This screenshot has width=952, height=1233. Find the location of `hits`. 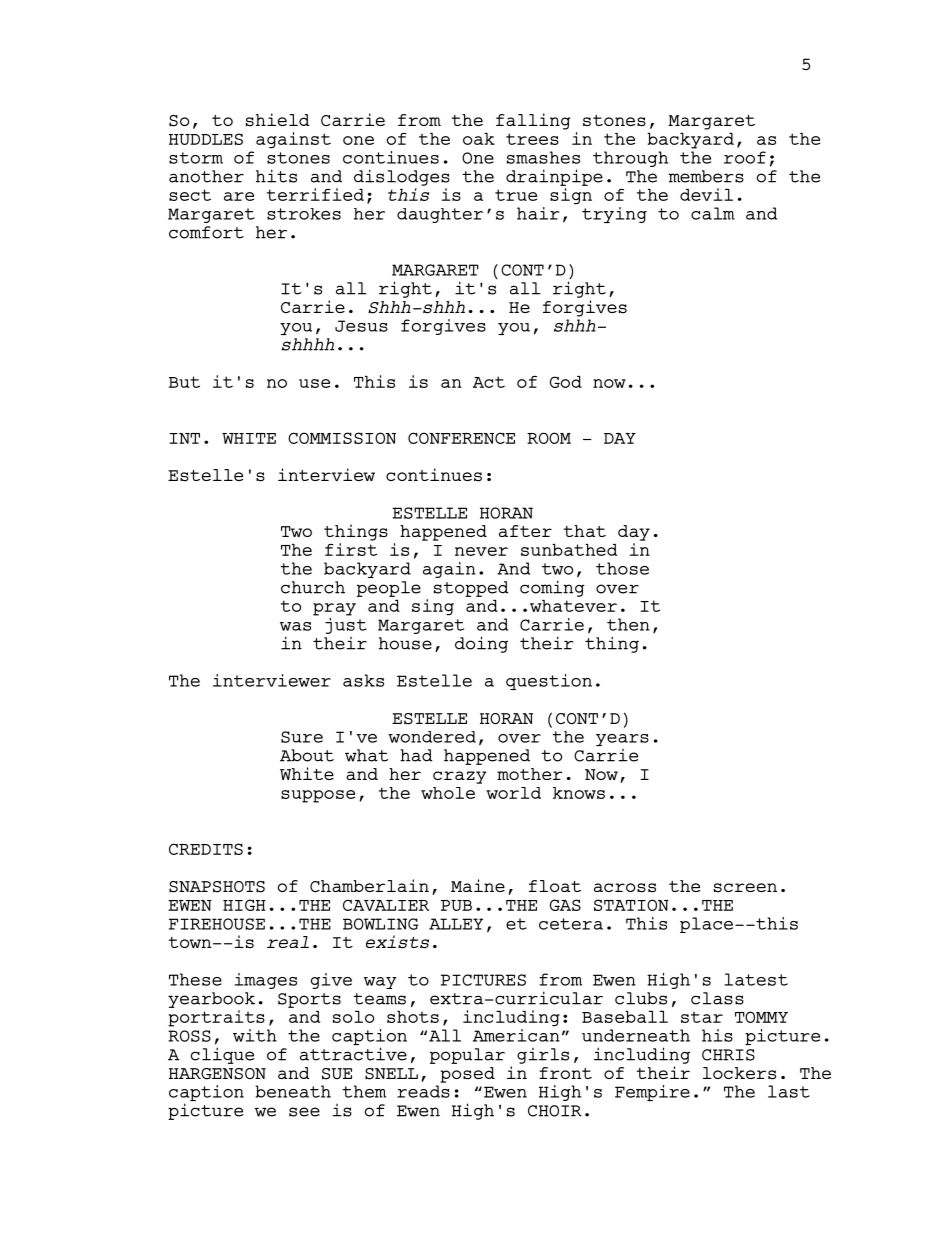

hits is located at coordinates (276, 176).
